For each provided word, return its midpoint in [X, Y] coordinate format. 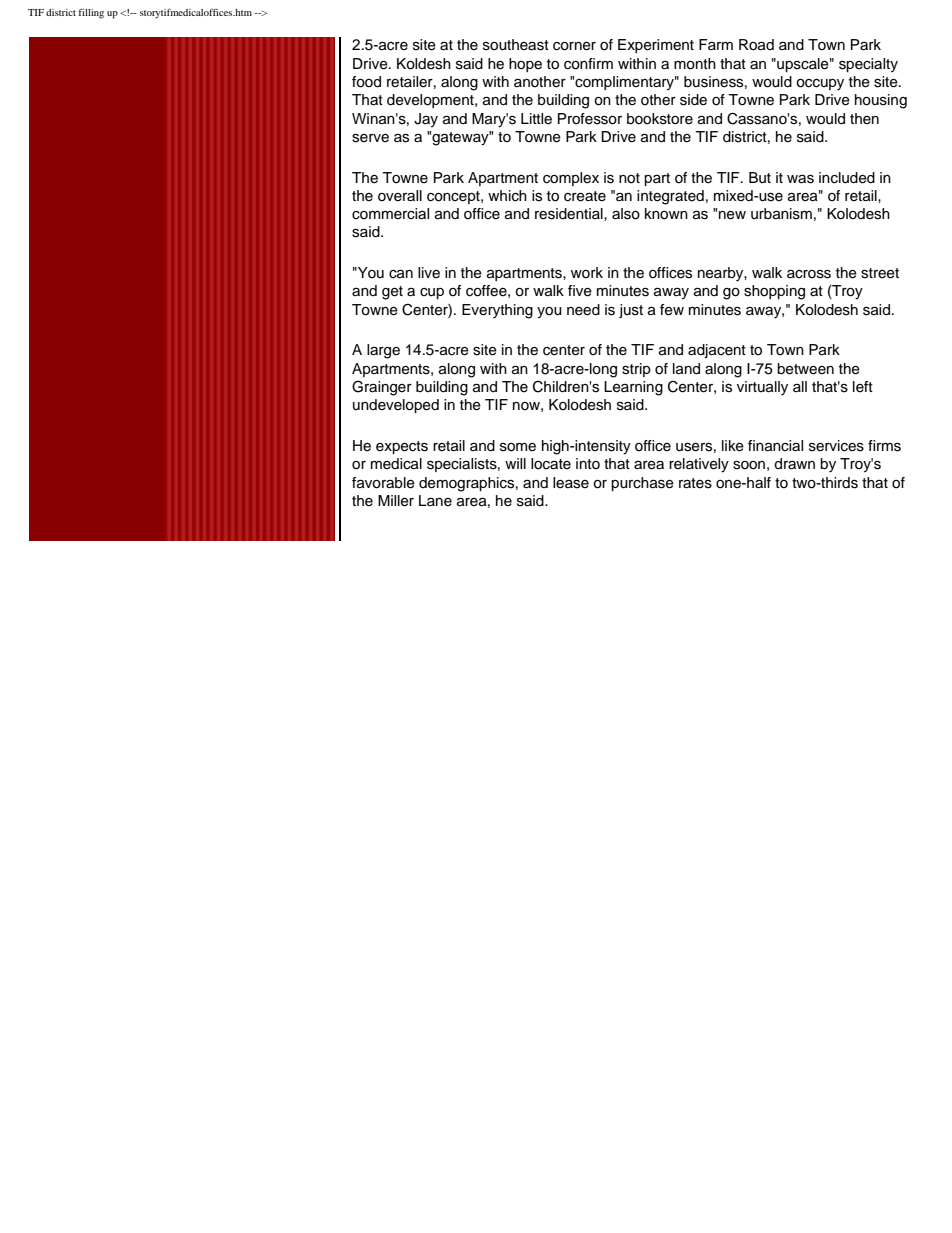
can [401, 274]
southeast [516, 45]
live [429, 273]
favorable [383, 483]
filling [91, 13]
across [809, 274]
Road [756, 45]
